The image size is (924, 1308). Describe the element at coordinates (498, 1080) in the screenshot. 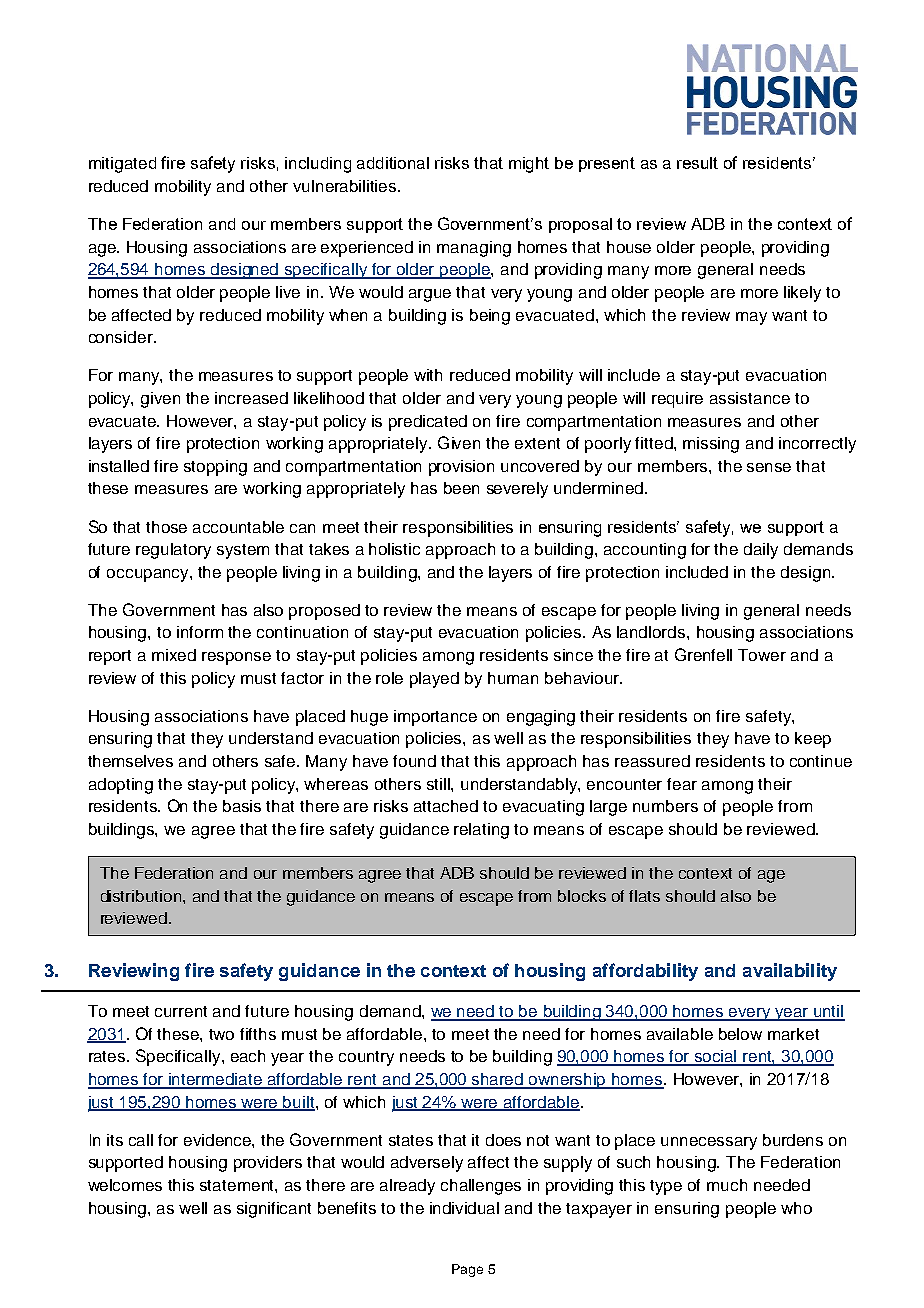

I see `shared` at that location.
